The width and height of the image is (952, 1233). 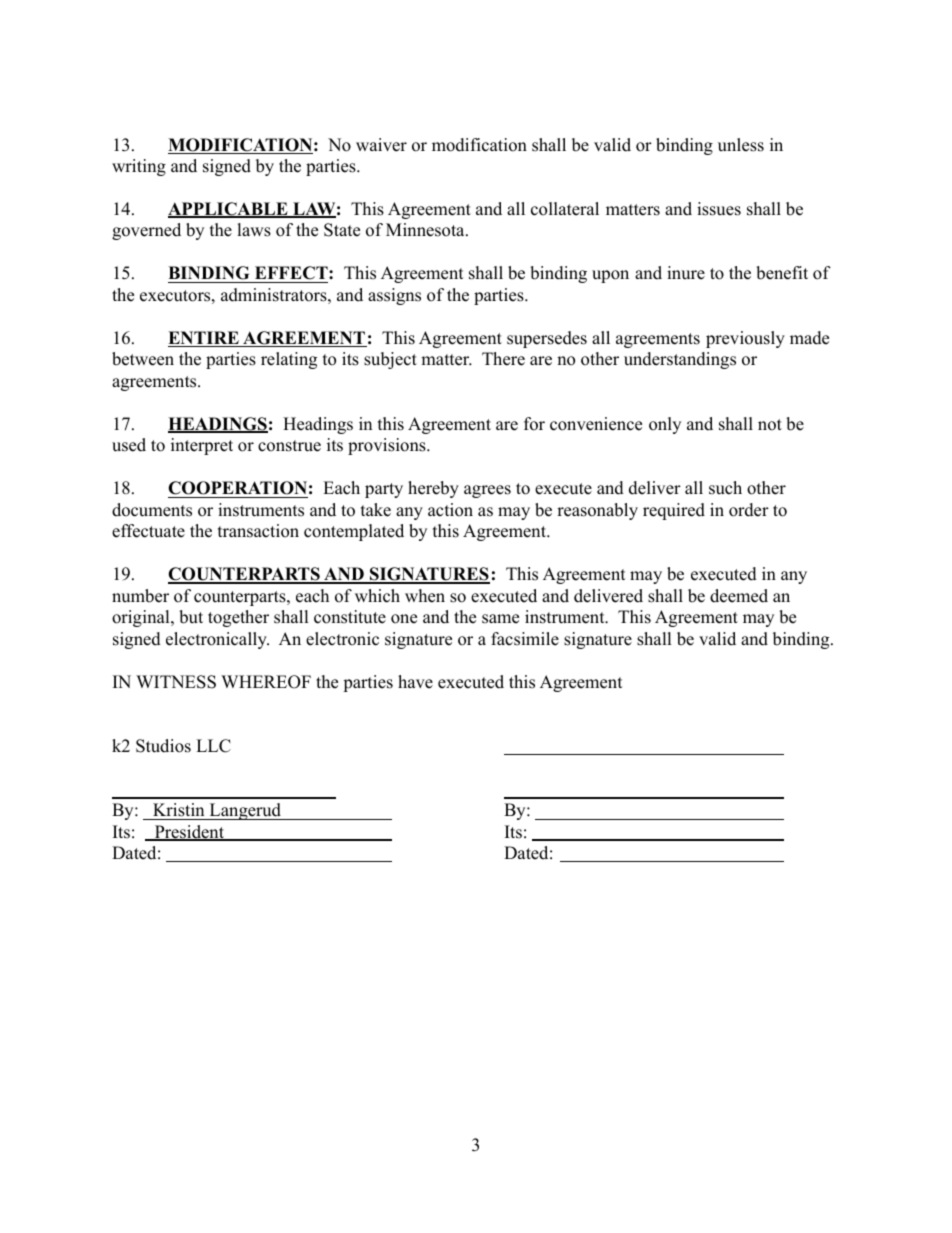 I want to click on Kristin, so click(x=179, y=811).
